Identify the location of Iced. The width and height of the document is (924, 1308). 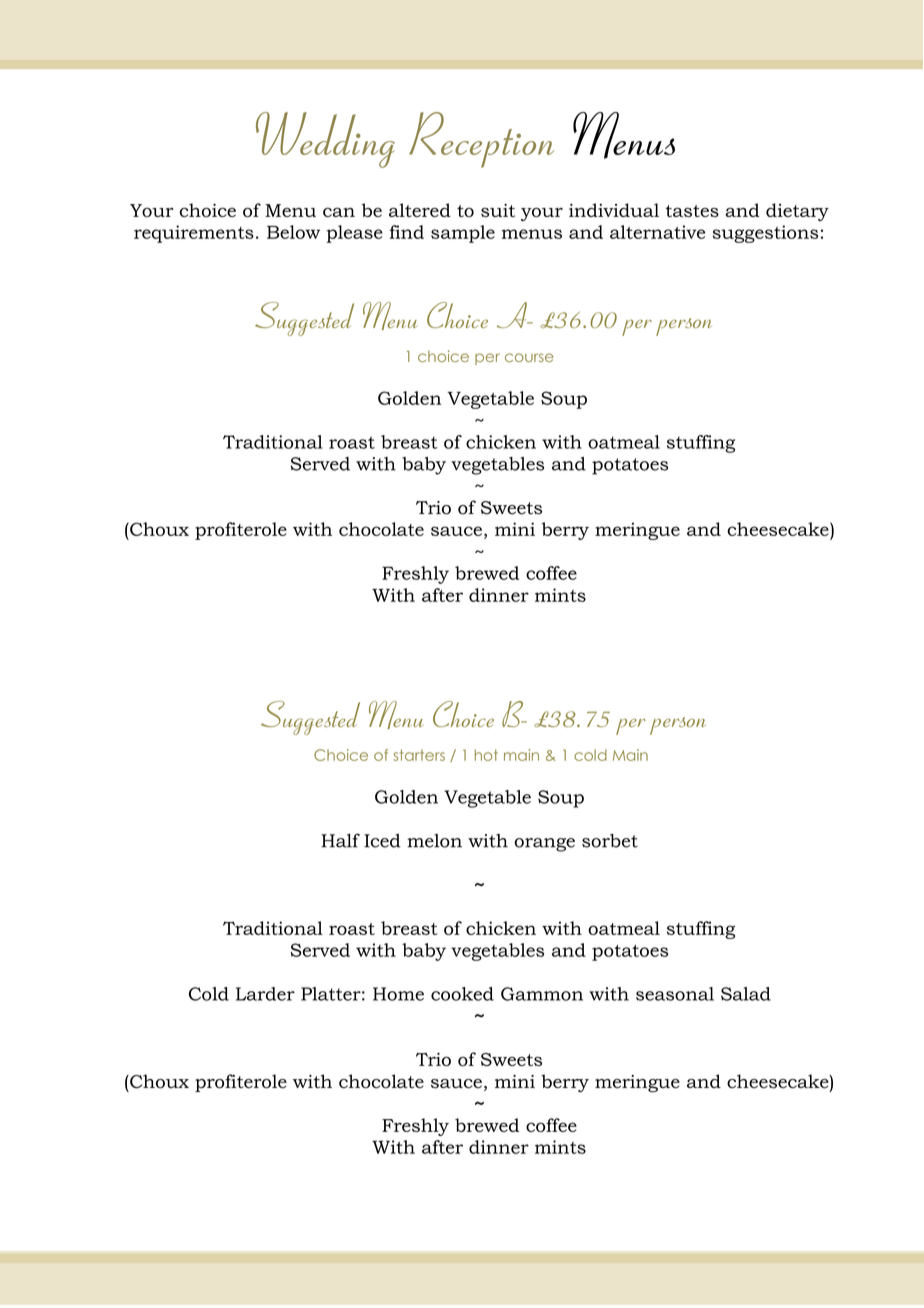
(382, 841).
